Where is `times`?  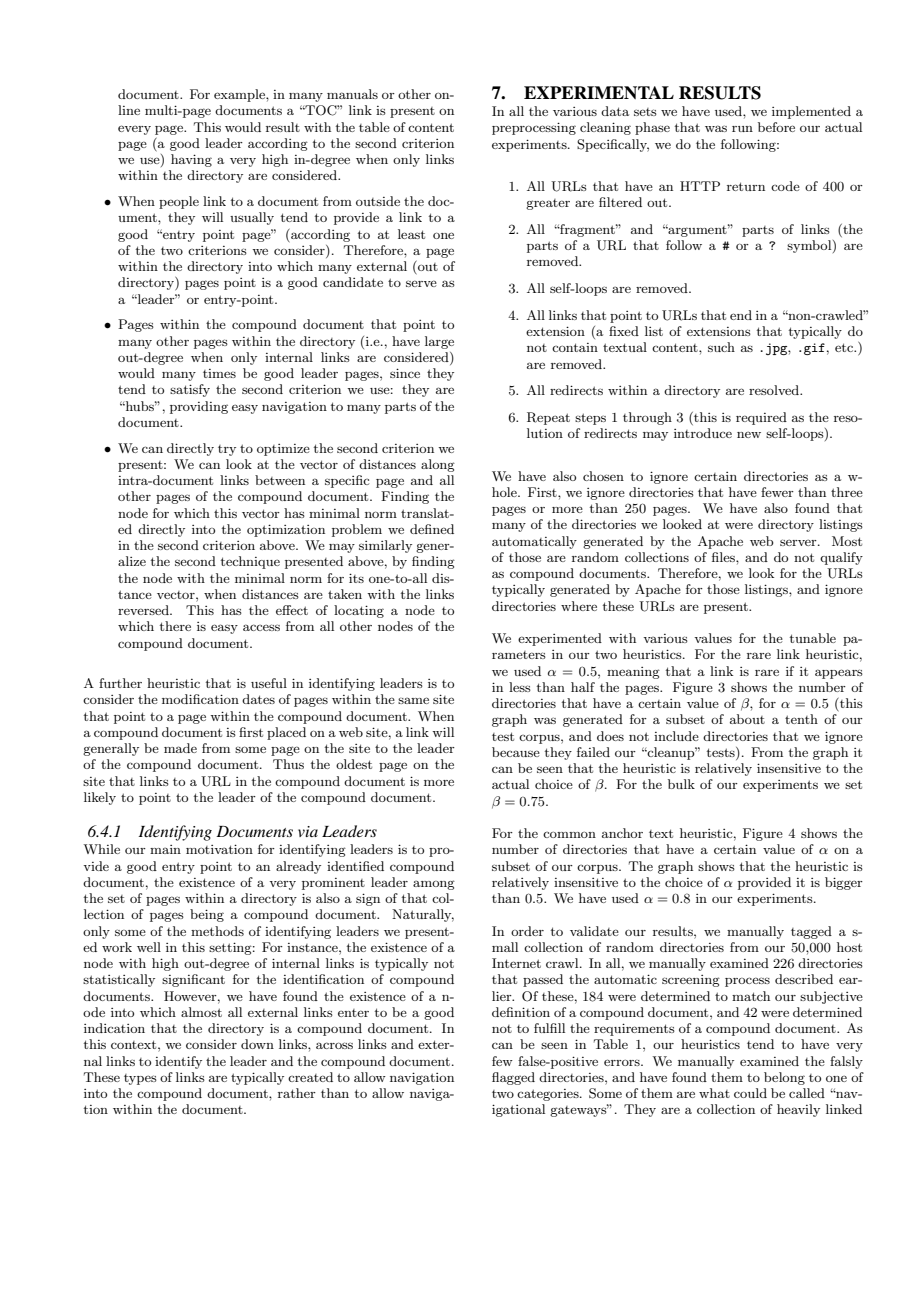 times is located at coordinates (219, 373).
